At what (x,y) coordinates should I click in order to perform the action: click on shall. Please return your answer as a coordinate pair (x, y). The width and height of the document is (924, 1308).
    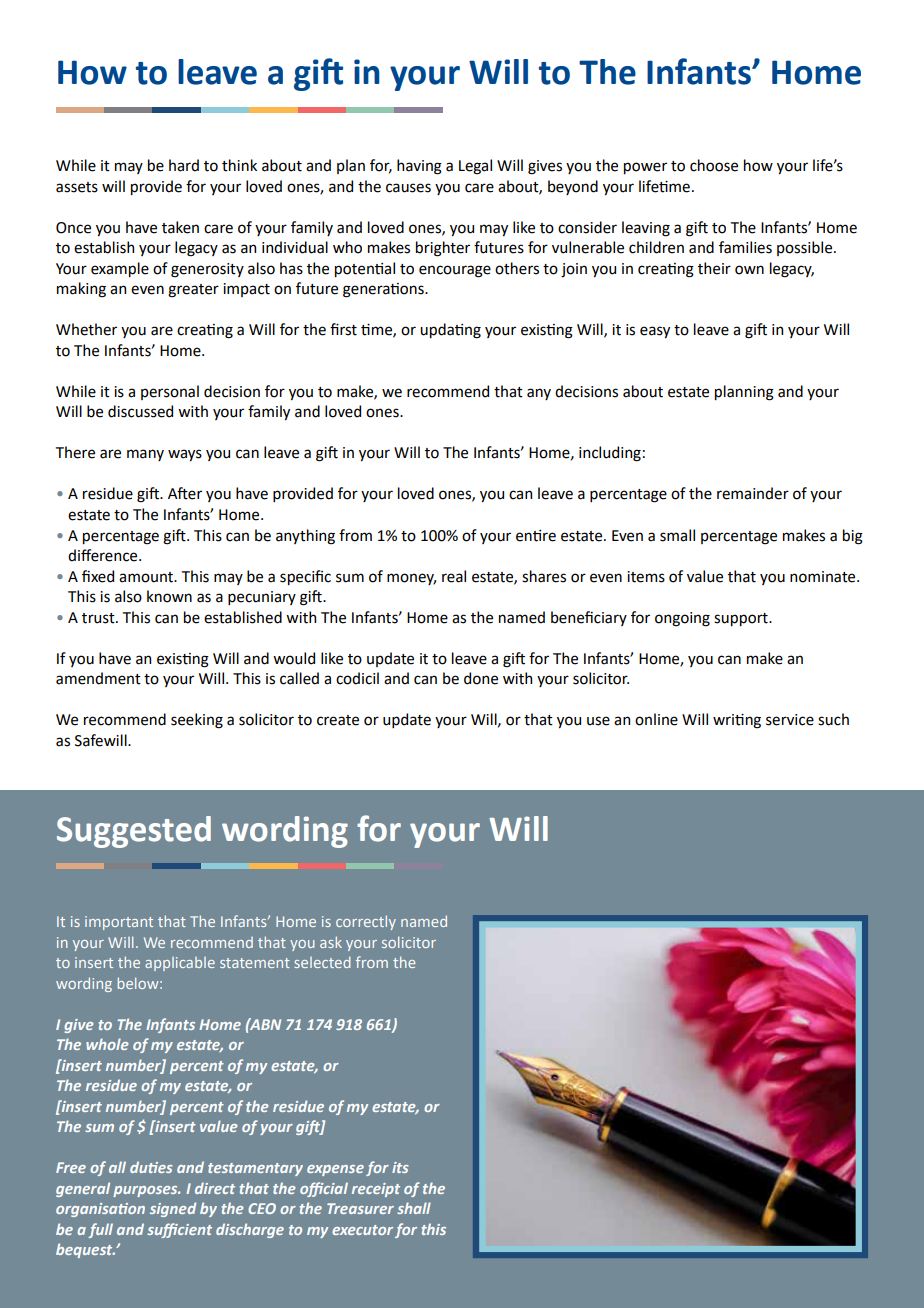
    Looking at the image, I should click on (414, 1208).
